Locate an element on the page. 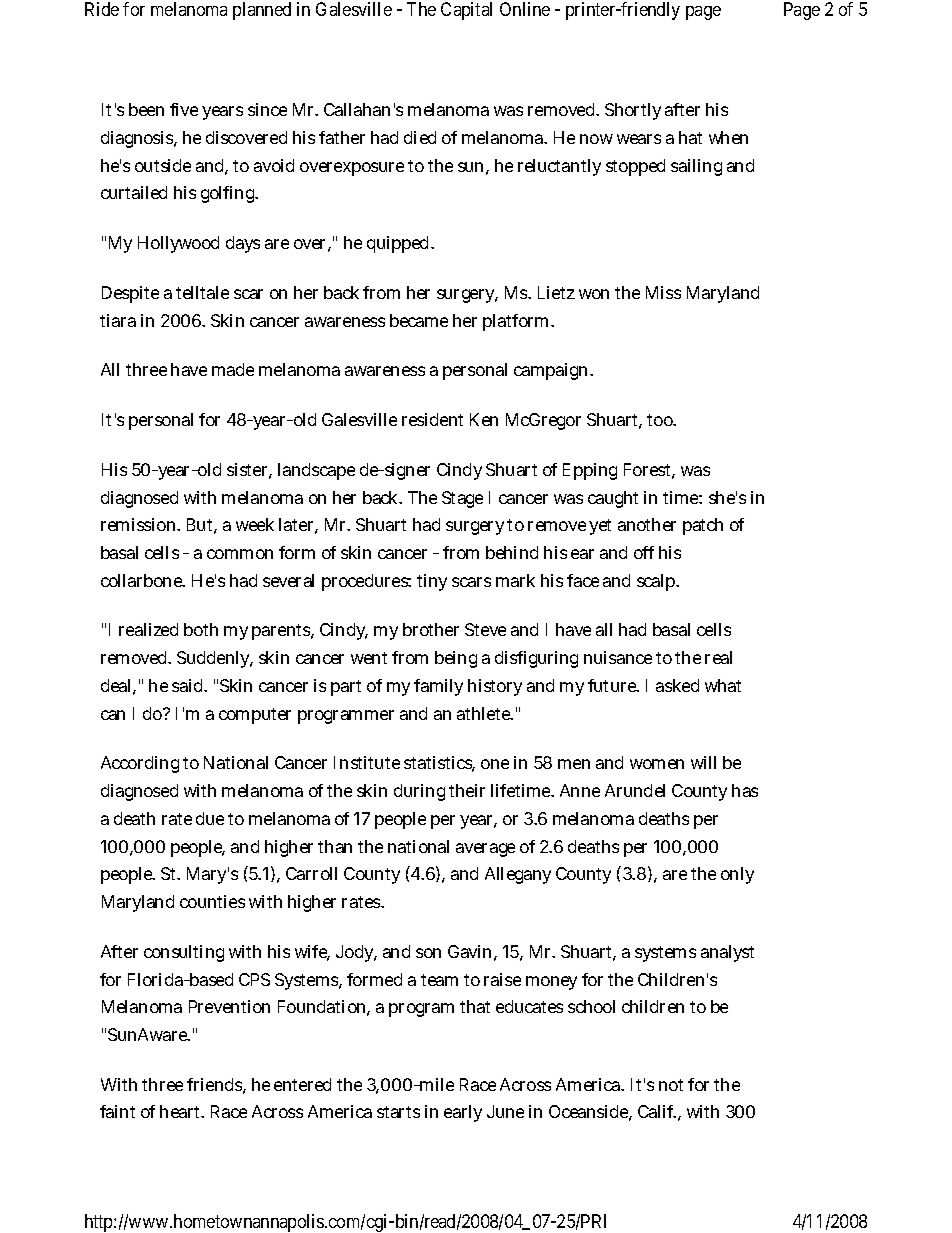 This image has width=952, height=1233. starts is located at coordinates (398, 1112).
